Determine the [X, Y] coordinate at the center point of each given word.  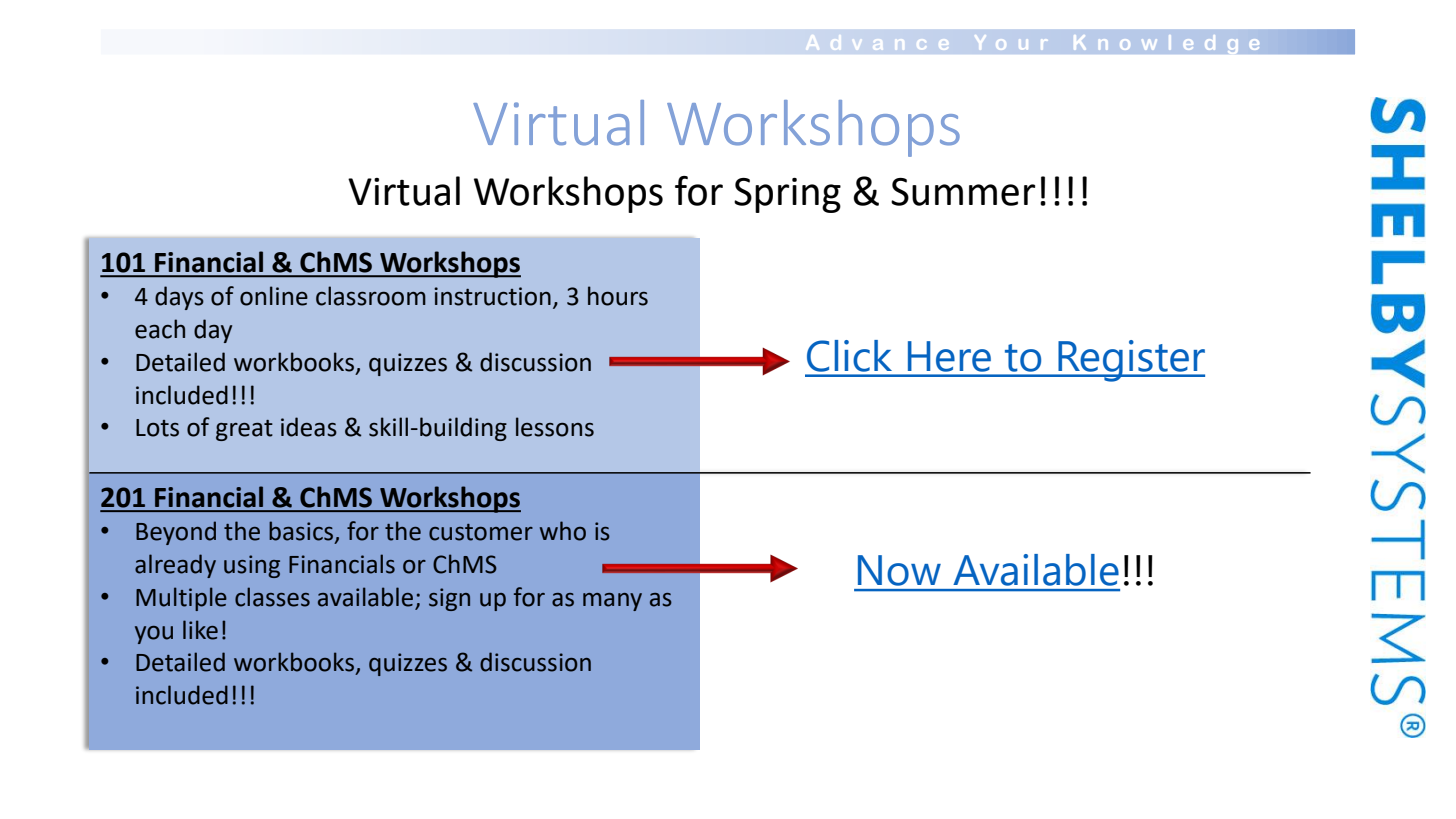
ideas [309, 427]
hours [618, 296]
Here [949, 356]
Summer [963, 192]
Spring [787, 195]
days [179, 298]
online [274, 296]
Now [899, 570]
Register [1130, 361]
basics [302, 532]
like [200, 630]
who [563, 531]
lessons [555, 427]
